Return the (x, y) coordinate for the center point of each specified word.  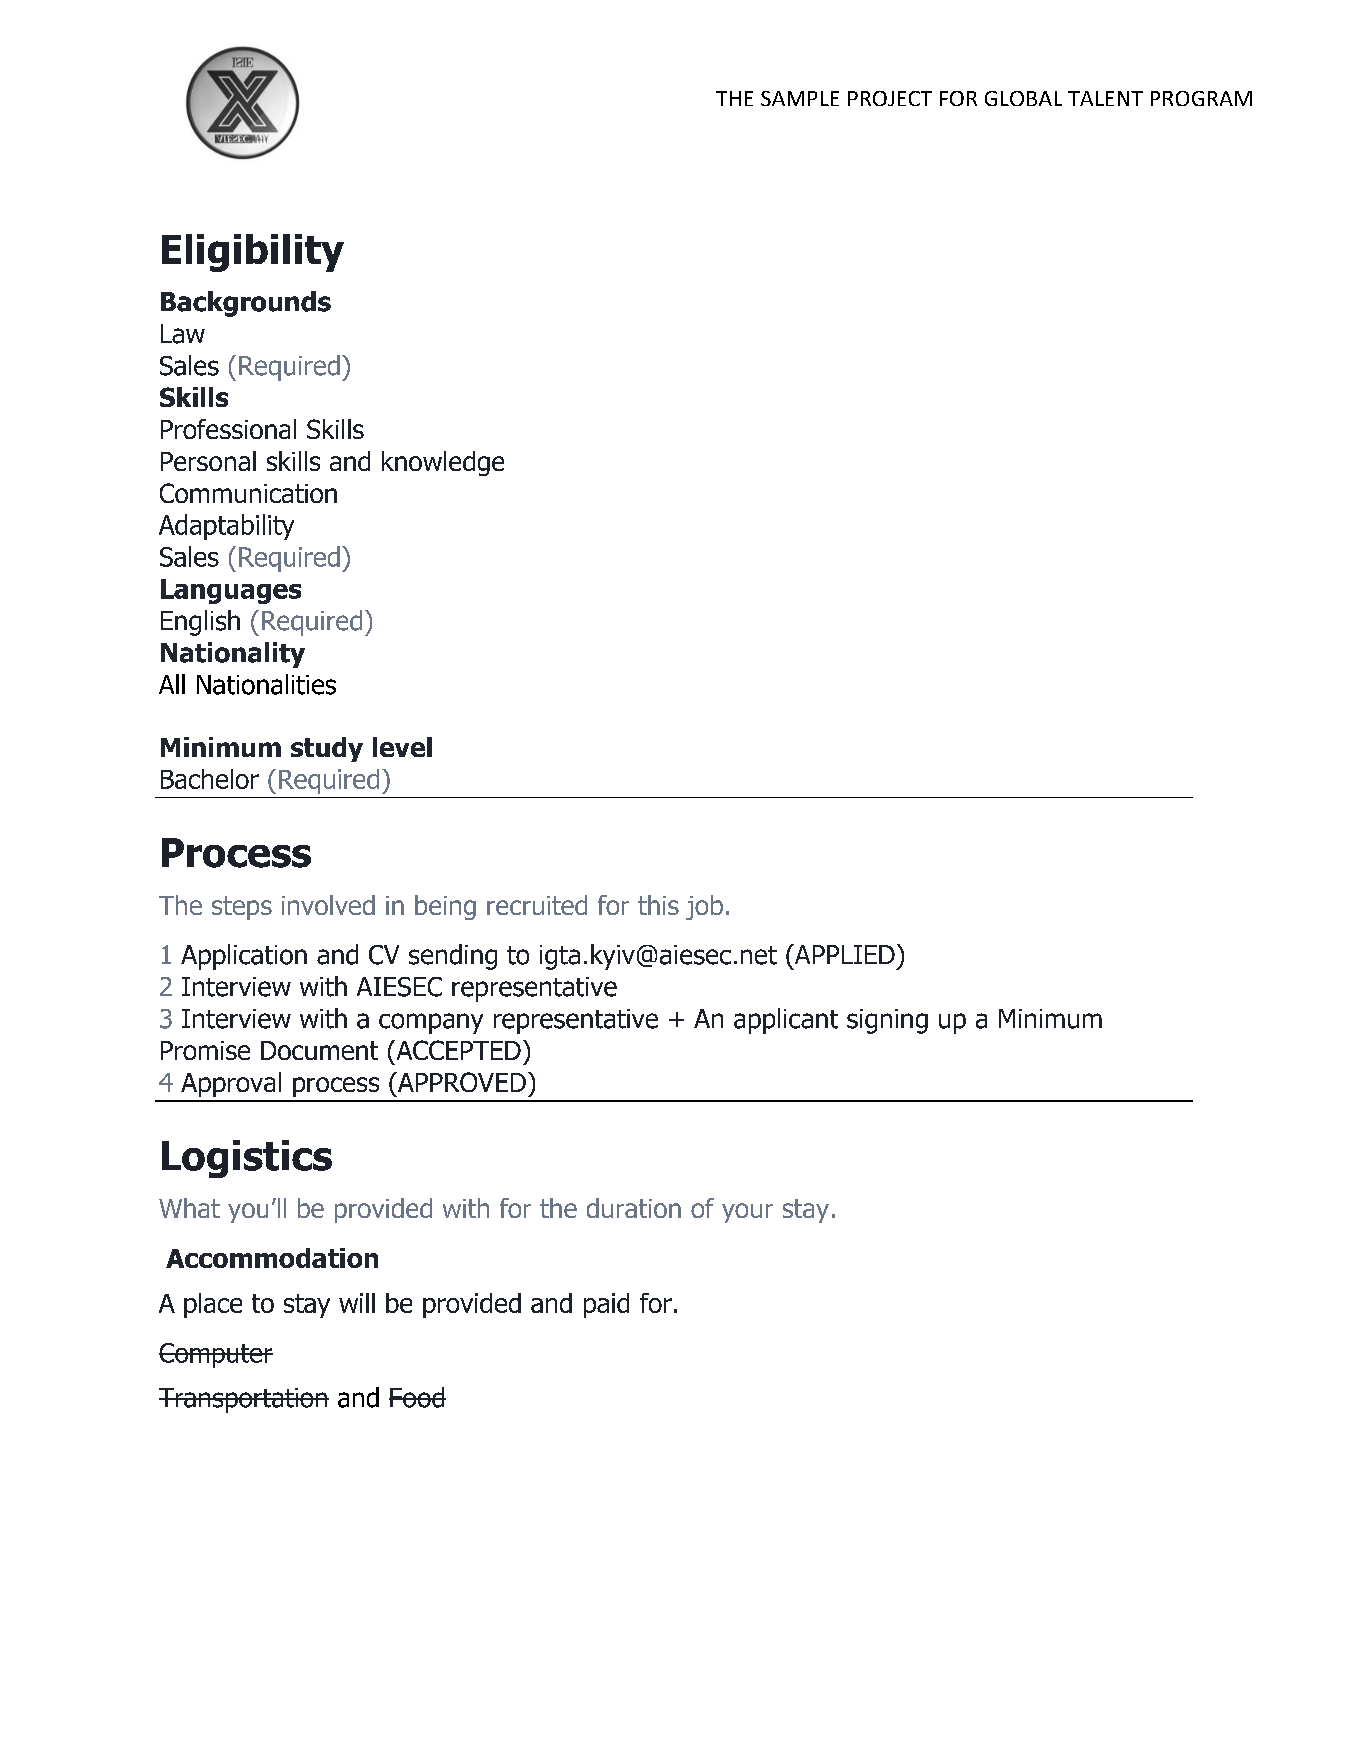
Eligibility (253, 253)
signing (887, 1021)
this (658, 905)
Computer (216, 1355)
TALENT (1105, 98)
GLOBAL (1023, 98)
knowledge (443, 463)
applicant (786, 1021)
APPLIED (843, 954)
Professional (228, 429)
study (327, 749)
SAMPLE (800, 98)
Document (319, 1050)
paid (606, 1305)
